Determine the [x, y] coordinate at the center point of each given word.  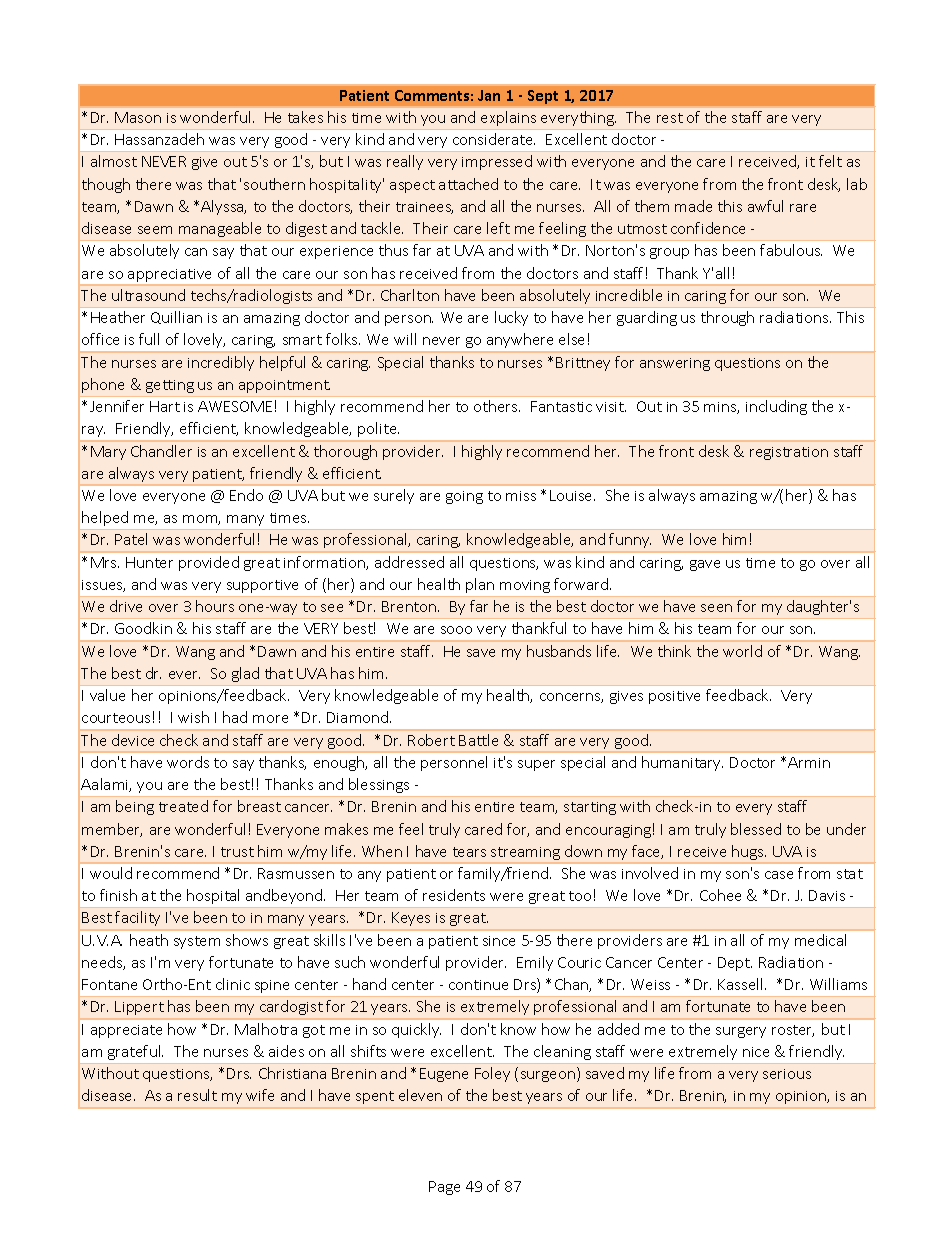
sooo [456, 630]
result [197, 1095]
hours [215, 606]
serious [787, 1074]
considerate [494, 139]
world [742, 651]
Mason [138, 117]
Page [444, 1188]
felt [830, 161]
